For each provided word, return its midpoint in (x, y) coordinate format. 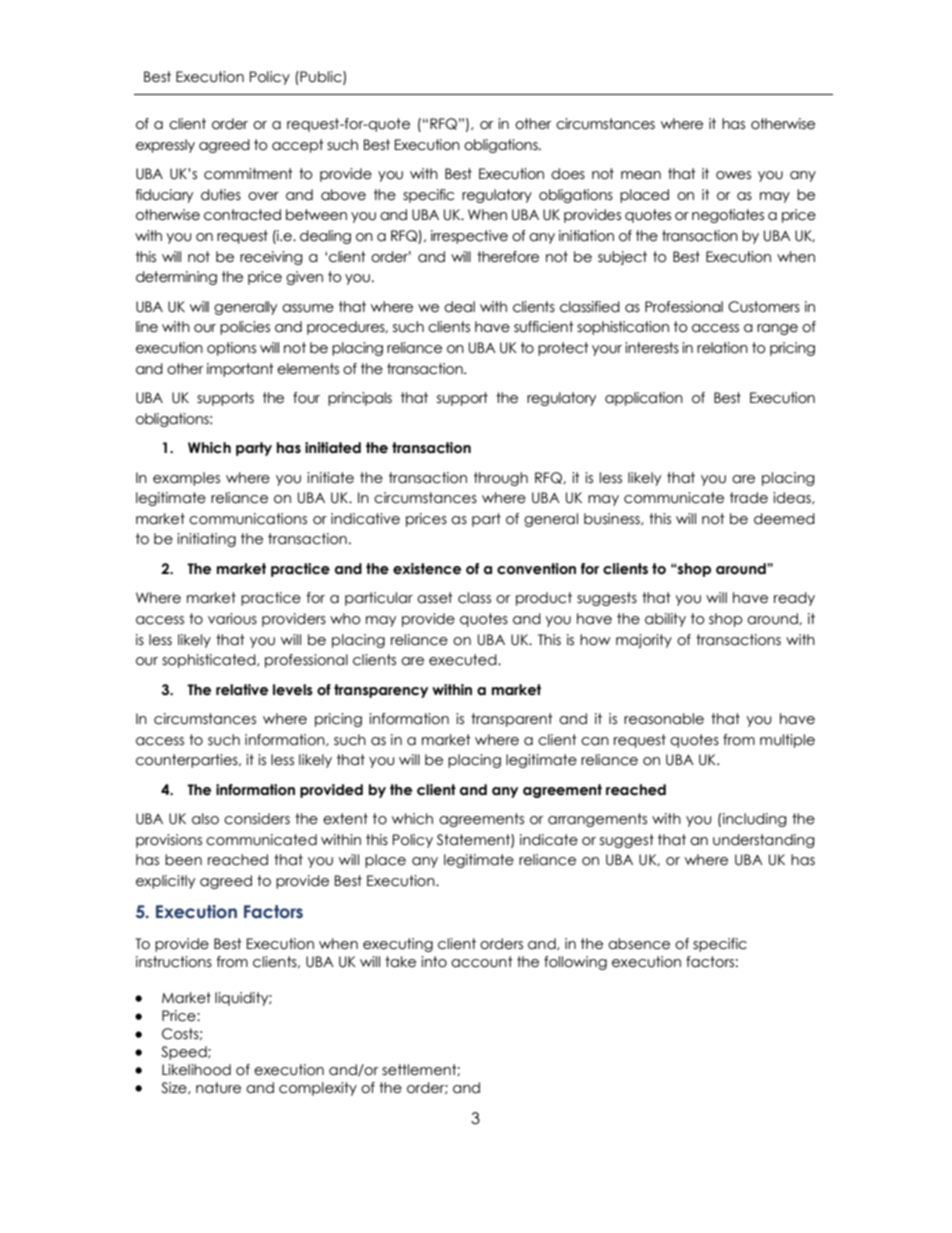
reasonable (664, 719)
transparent (512, 720)
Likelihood (196, 1070)
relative (242, 690)
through (501, 479)
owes (733, 175)
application (644, 399)
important (240, 370)
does (568, 174)
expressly (165, 146)
